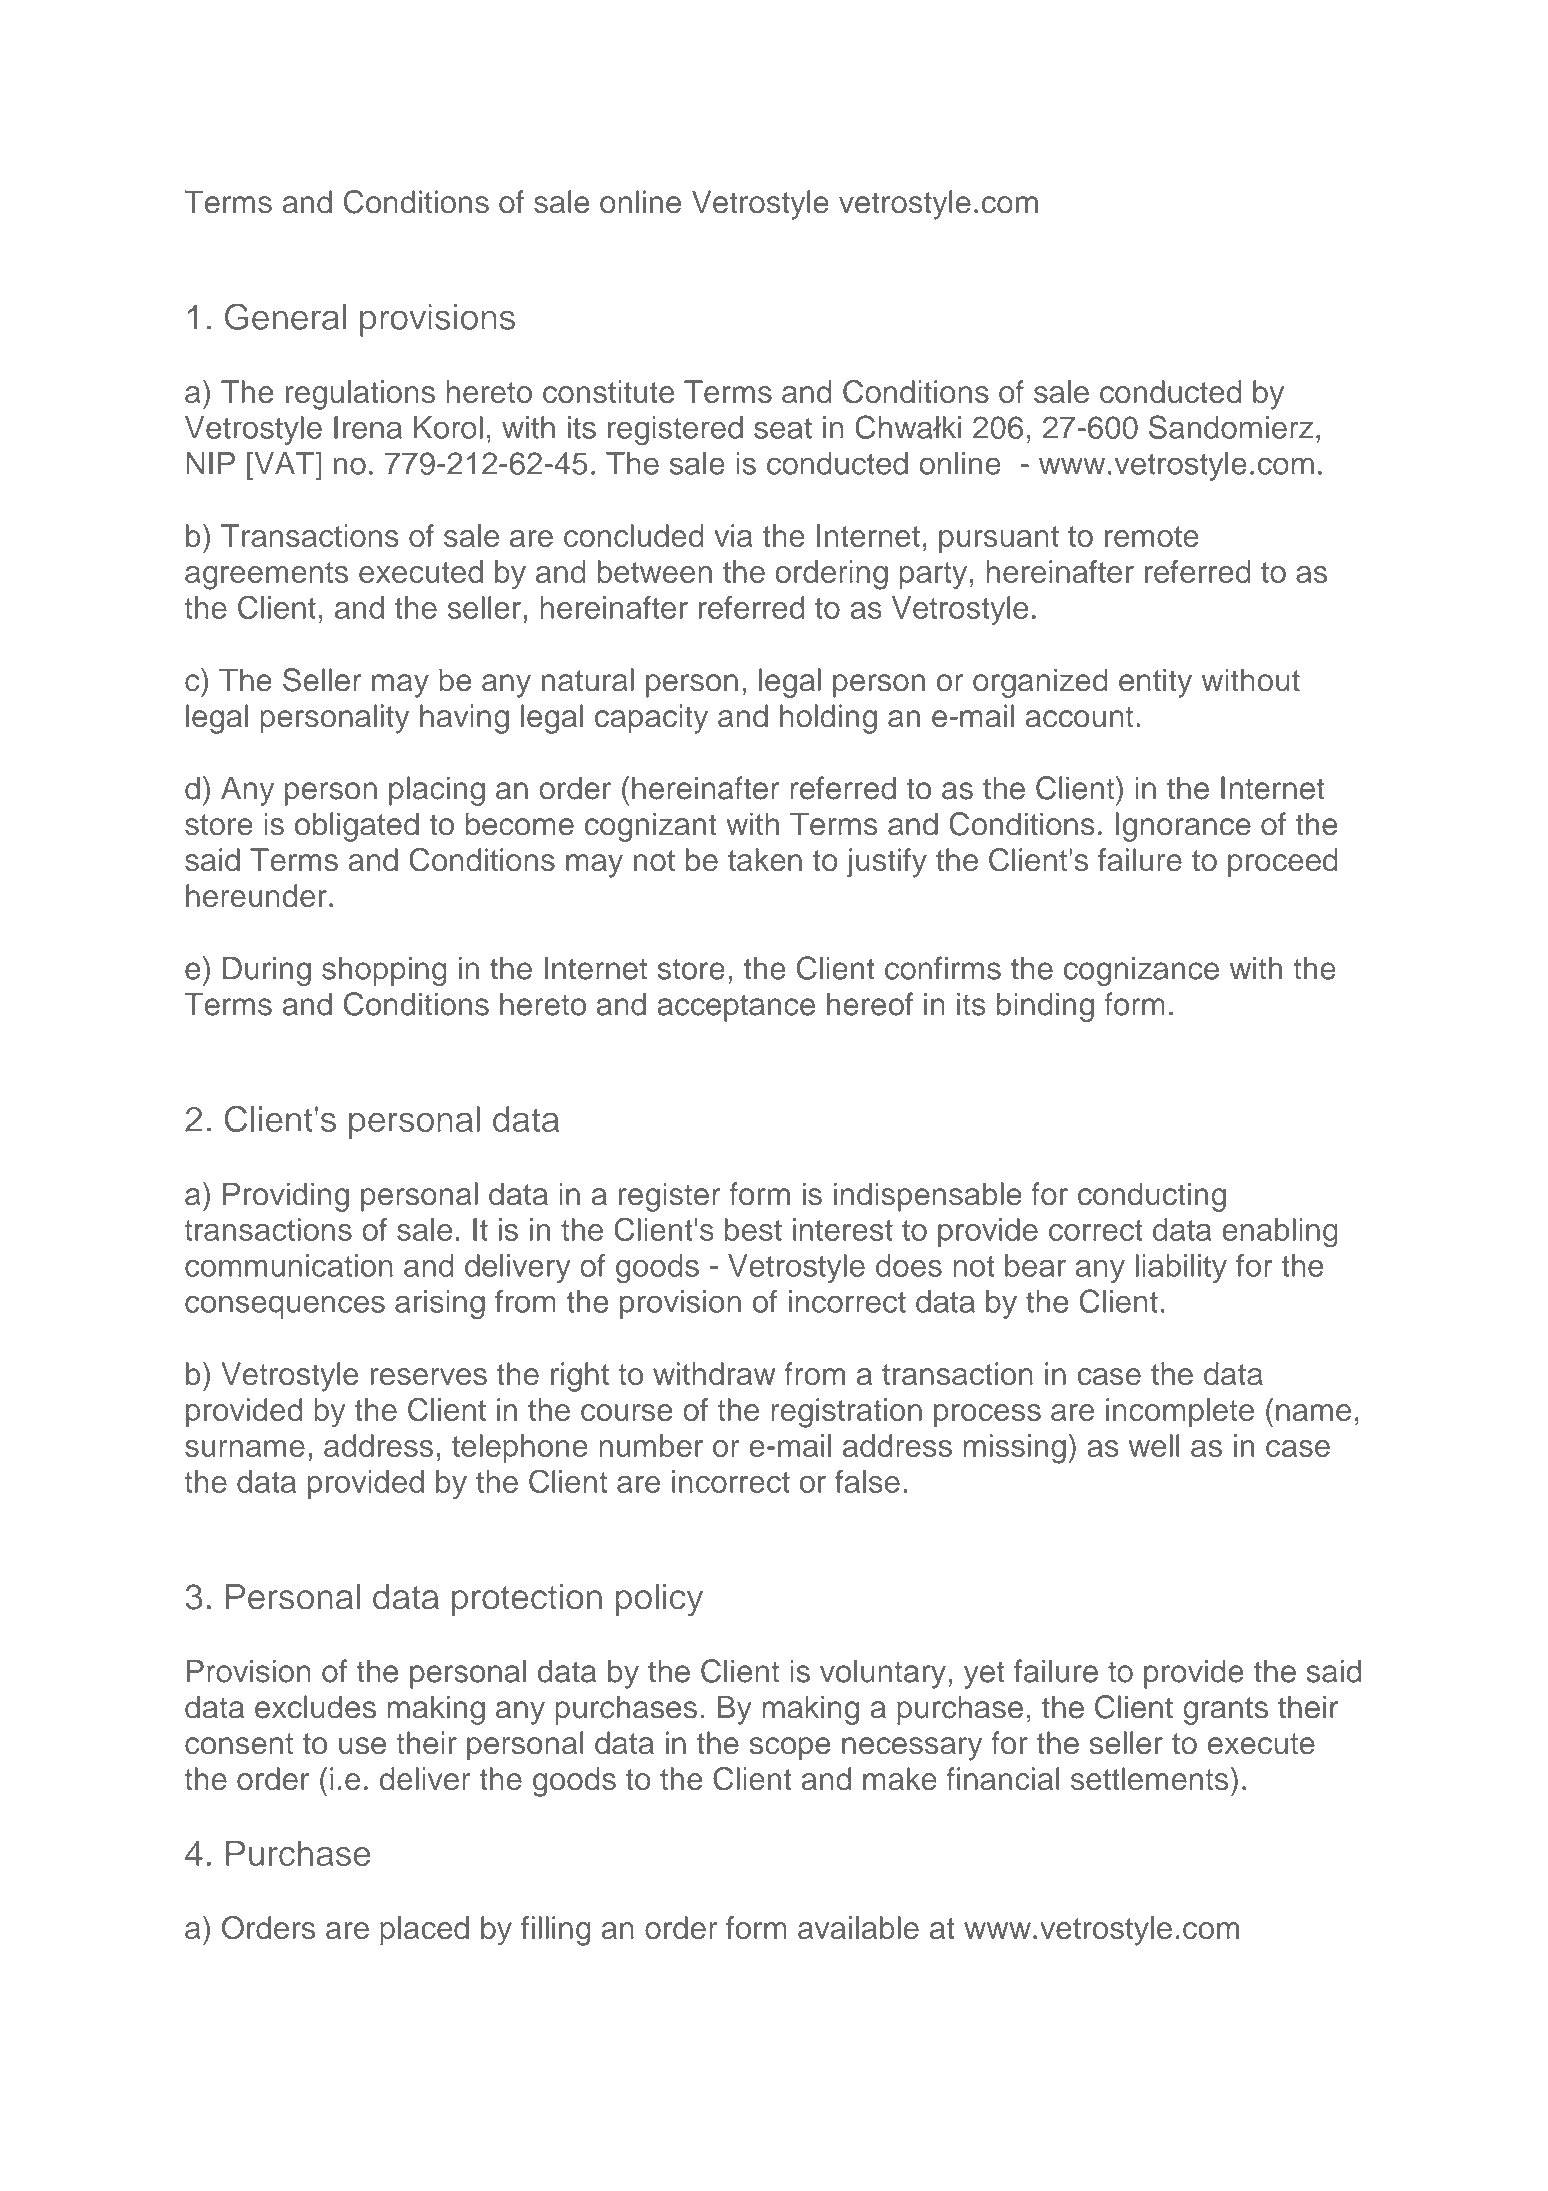  What do you see at coordinates (1152, 536) in the screenshot?
I see `remote` at bounding box center [1152, 536].
